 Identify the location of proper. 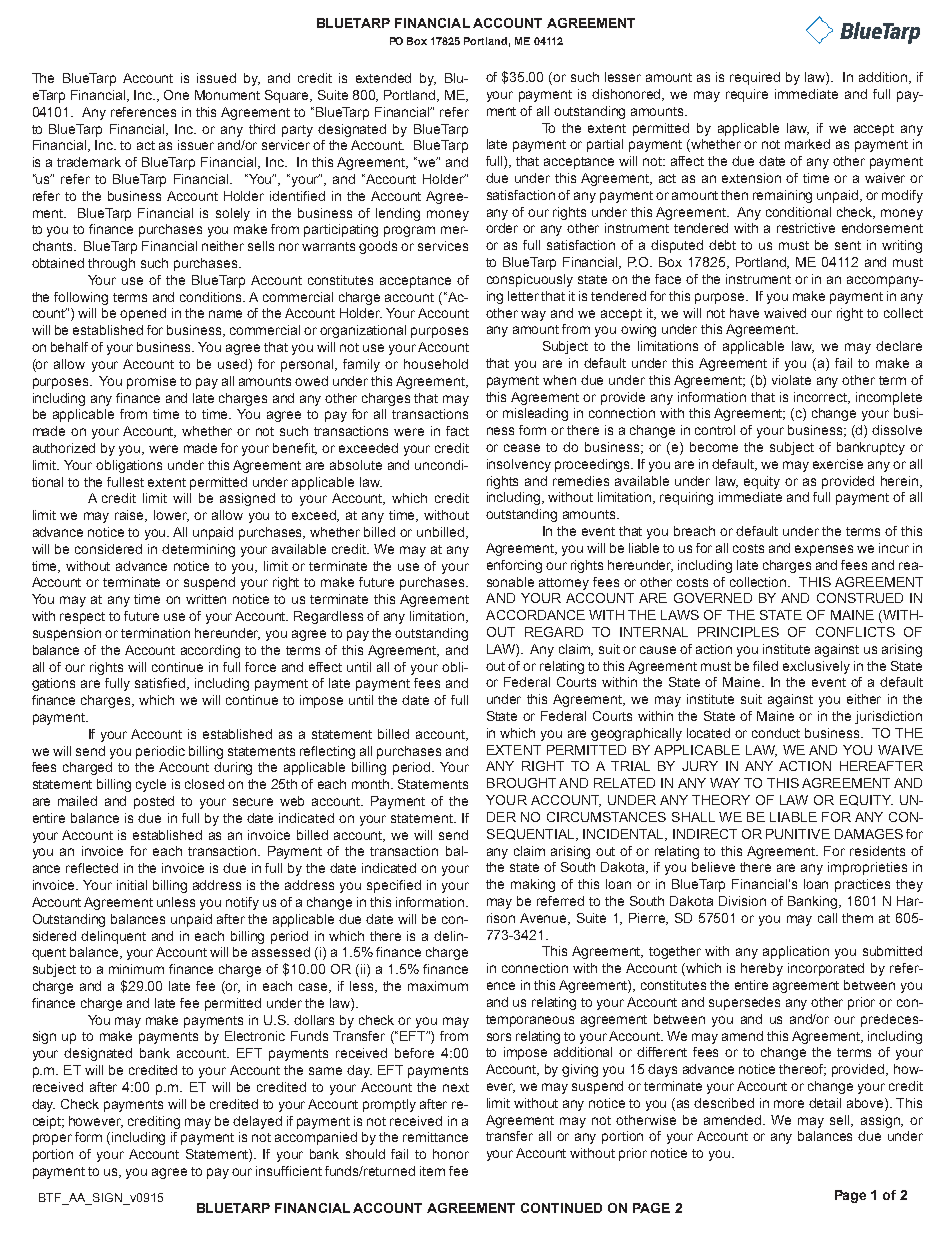
(52, 1139).
